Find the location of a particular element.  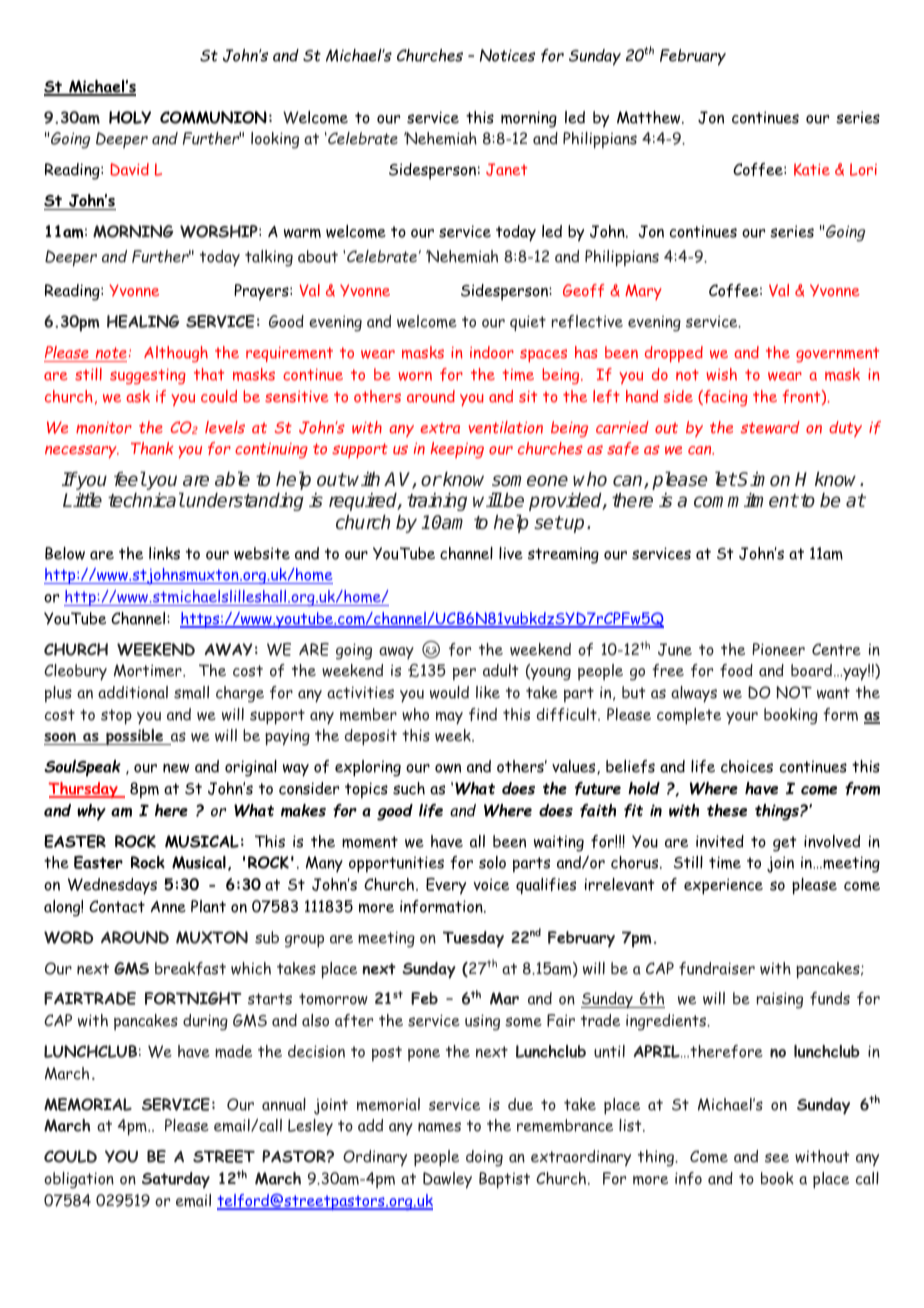

keeping is located at coordinates (457, 450).
